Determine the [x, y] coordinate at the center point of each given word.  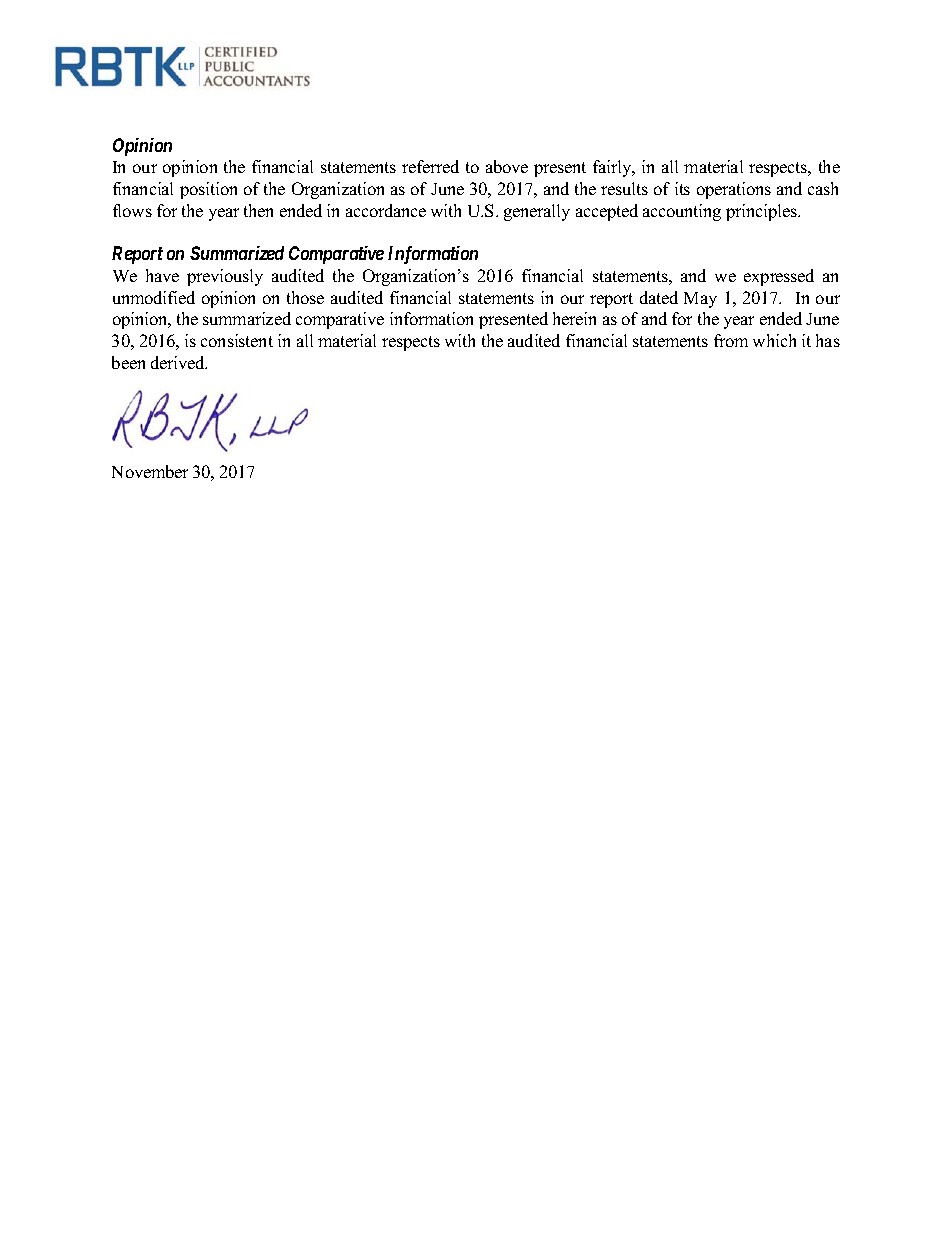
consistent [237, 340]
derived [179, 362]
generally [537, 212]
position [208, 190]
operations [734, 190]
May [700, 300]
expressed [779, 277]
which [774, 340]
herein [574, 318]
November [150, 471]
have [162, 275]
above [507, 166]
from [731, 340]
